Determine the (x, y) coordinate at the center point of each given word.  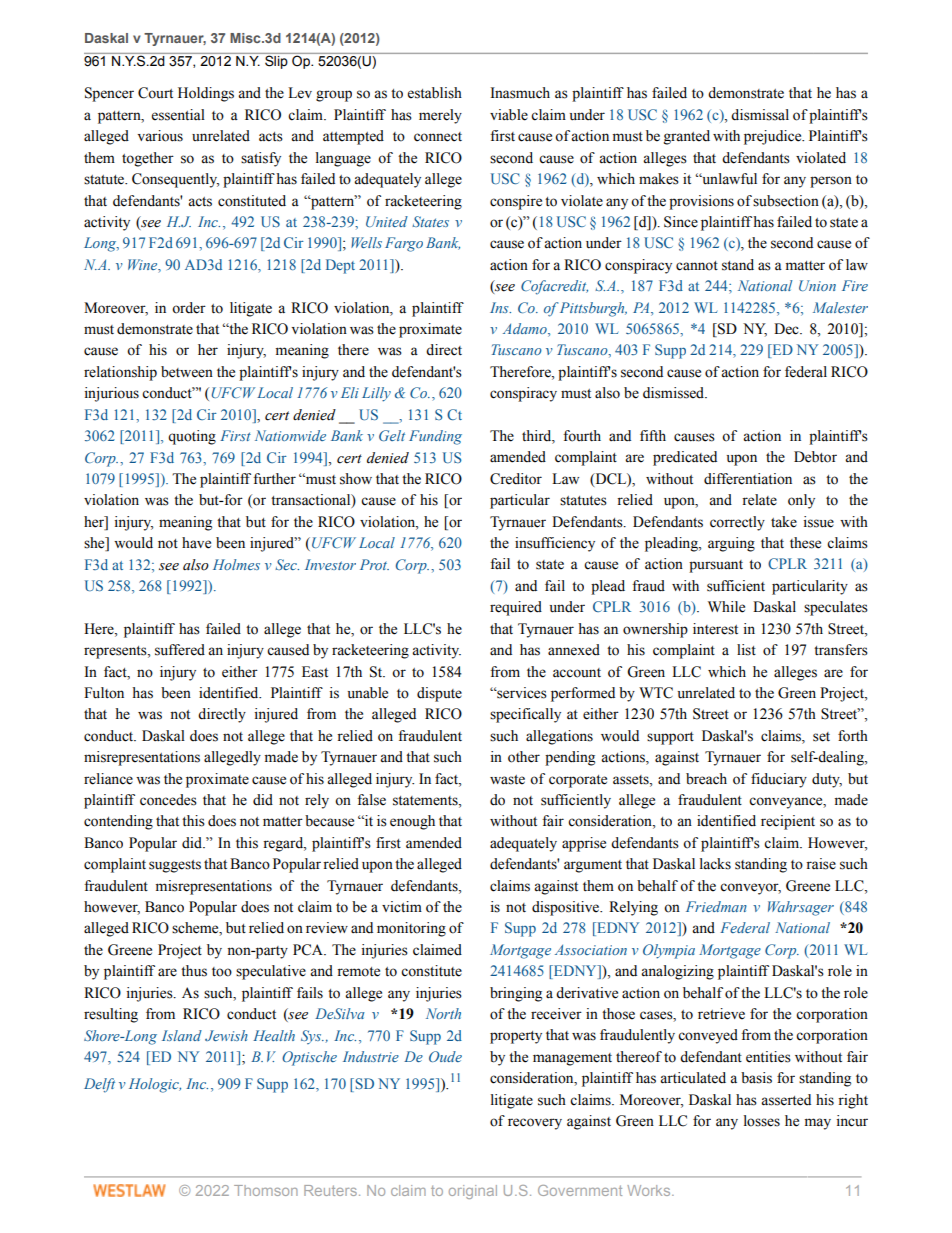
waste (507, 780)
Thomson (266, 1190)
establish (435, 93)
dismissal (760, 115)
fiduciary (779, 780)
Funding (435, 437)
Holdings (206, 94)
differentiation (748, 479)
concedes (168, 800)
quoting (192, 437)
